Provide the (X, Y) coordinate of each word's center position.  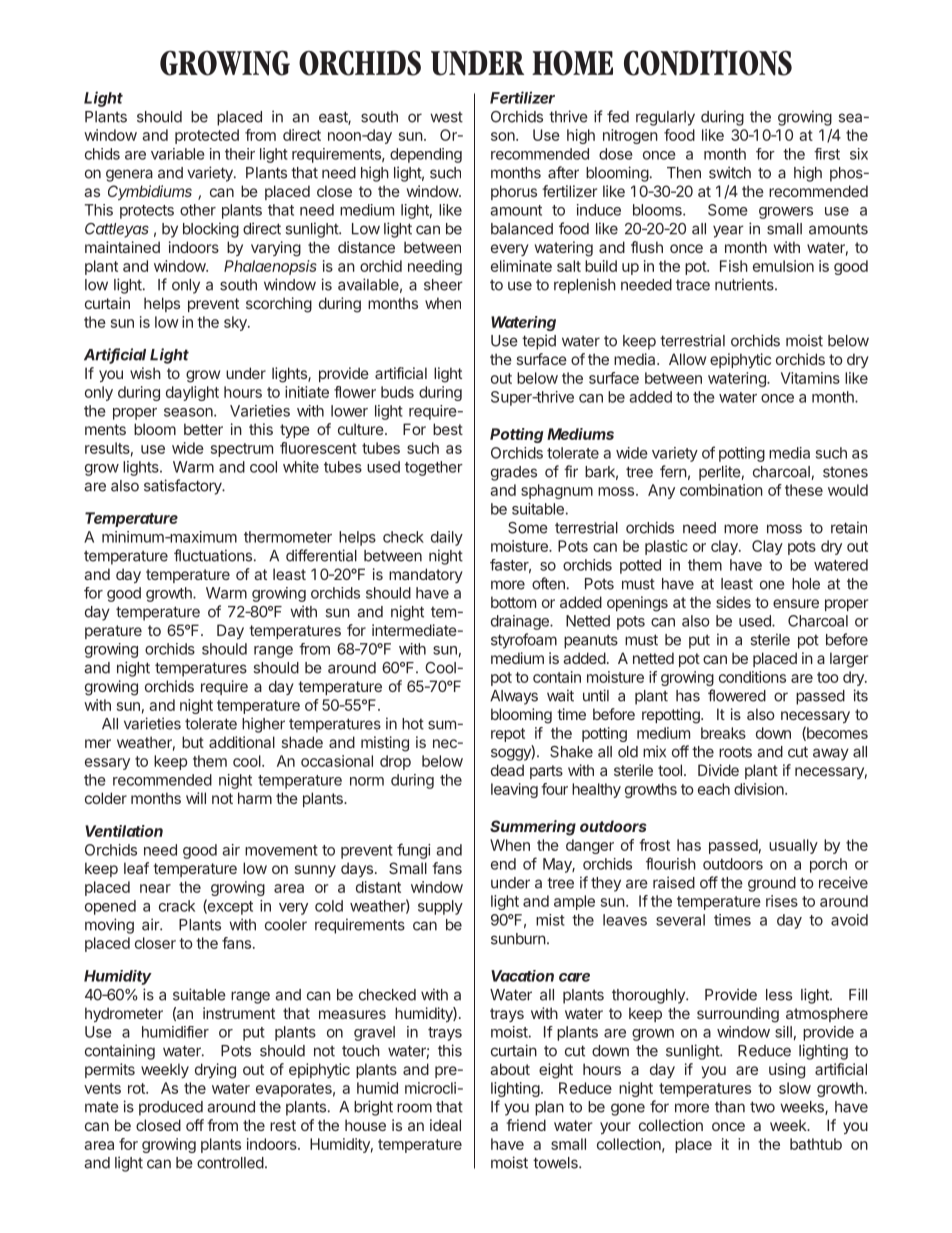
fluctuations (214, 555)
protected (207, 136)
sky (236, 323)
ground (772, 884)
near (155, 888)
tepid (539, 342)
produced (171, 1108)
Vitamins (810, 378)
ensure (796, 603)
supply (440, 907)
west (446, 117)
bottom (513, 602)
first (827, 154)
